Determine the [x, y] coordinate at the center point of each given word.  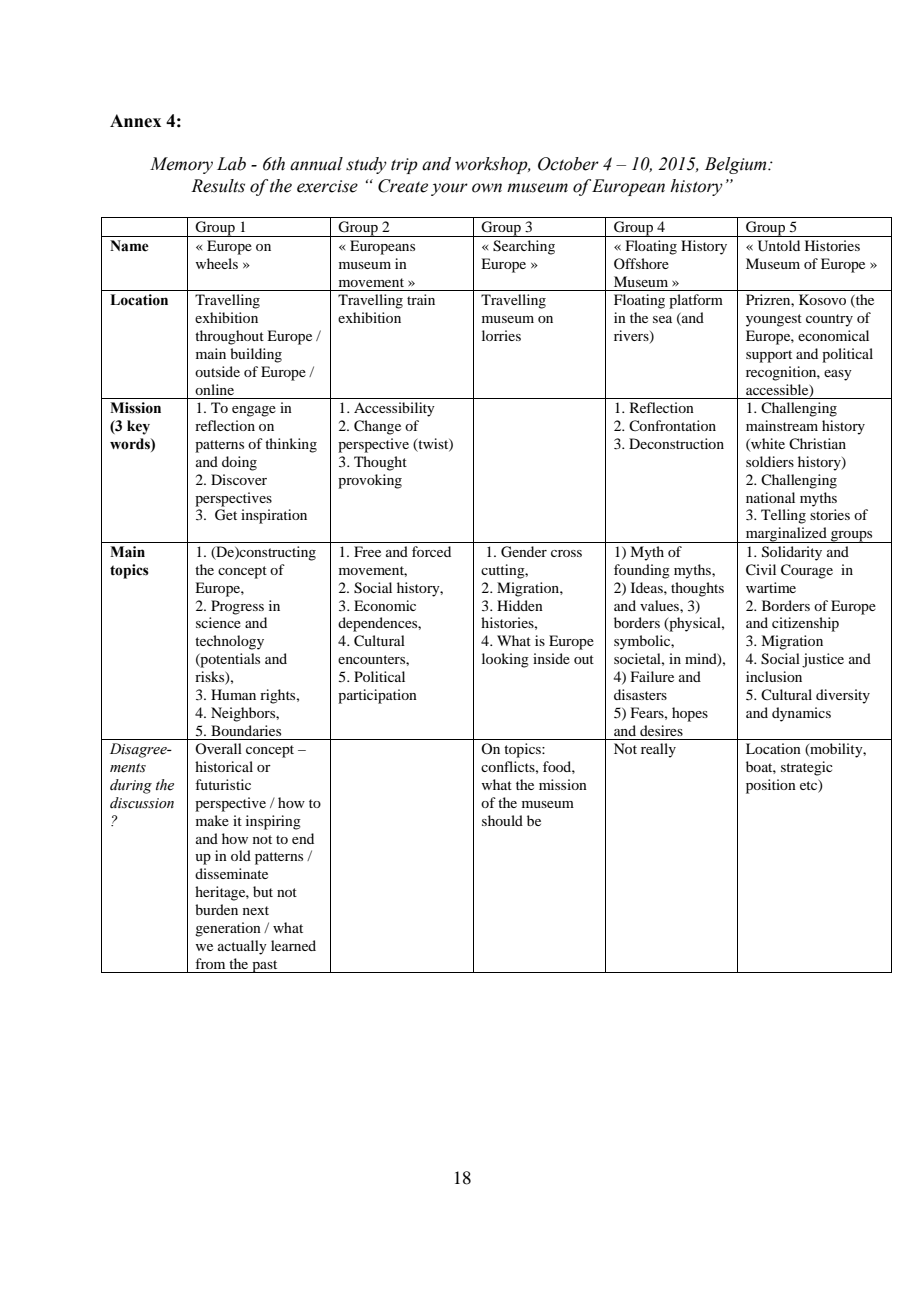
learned [293, 945]
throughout [229, 337]
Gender [524, 552]
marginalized [786, 535]
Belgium [737, 165]
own [487, 188]
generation [228, 929]
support [769, 356]
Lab [231, 164]
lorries [501, 335]
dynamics [801, 714]
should [502, 820]
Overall [218, 748]
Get [226, 515]
